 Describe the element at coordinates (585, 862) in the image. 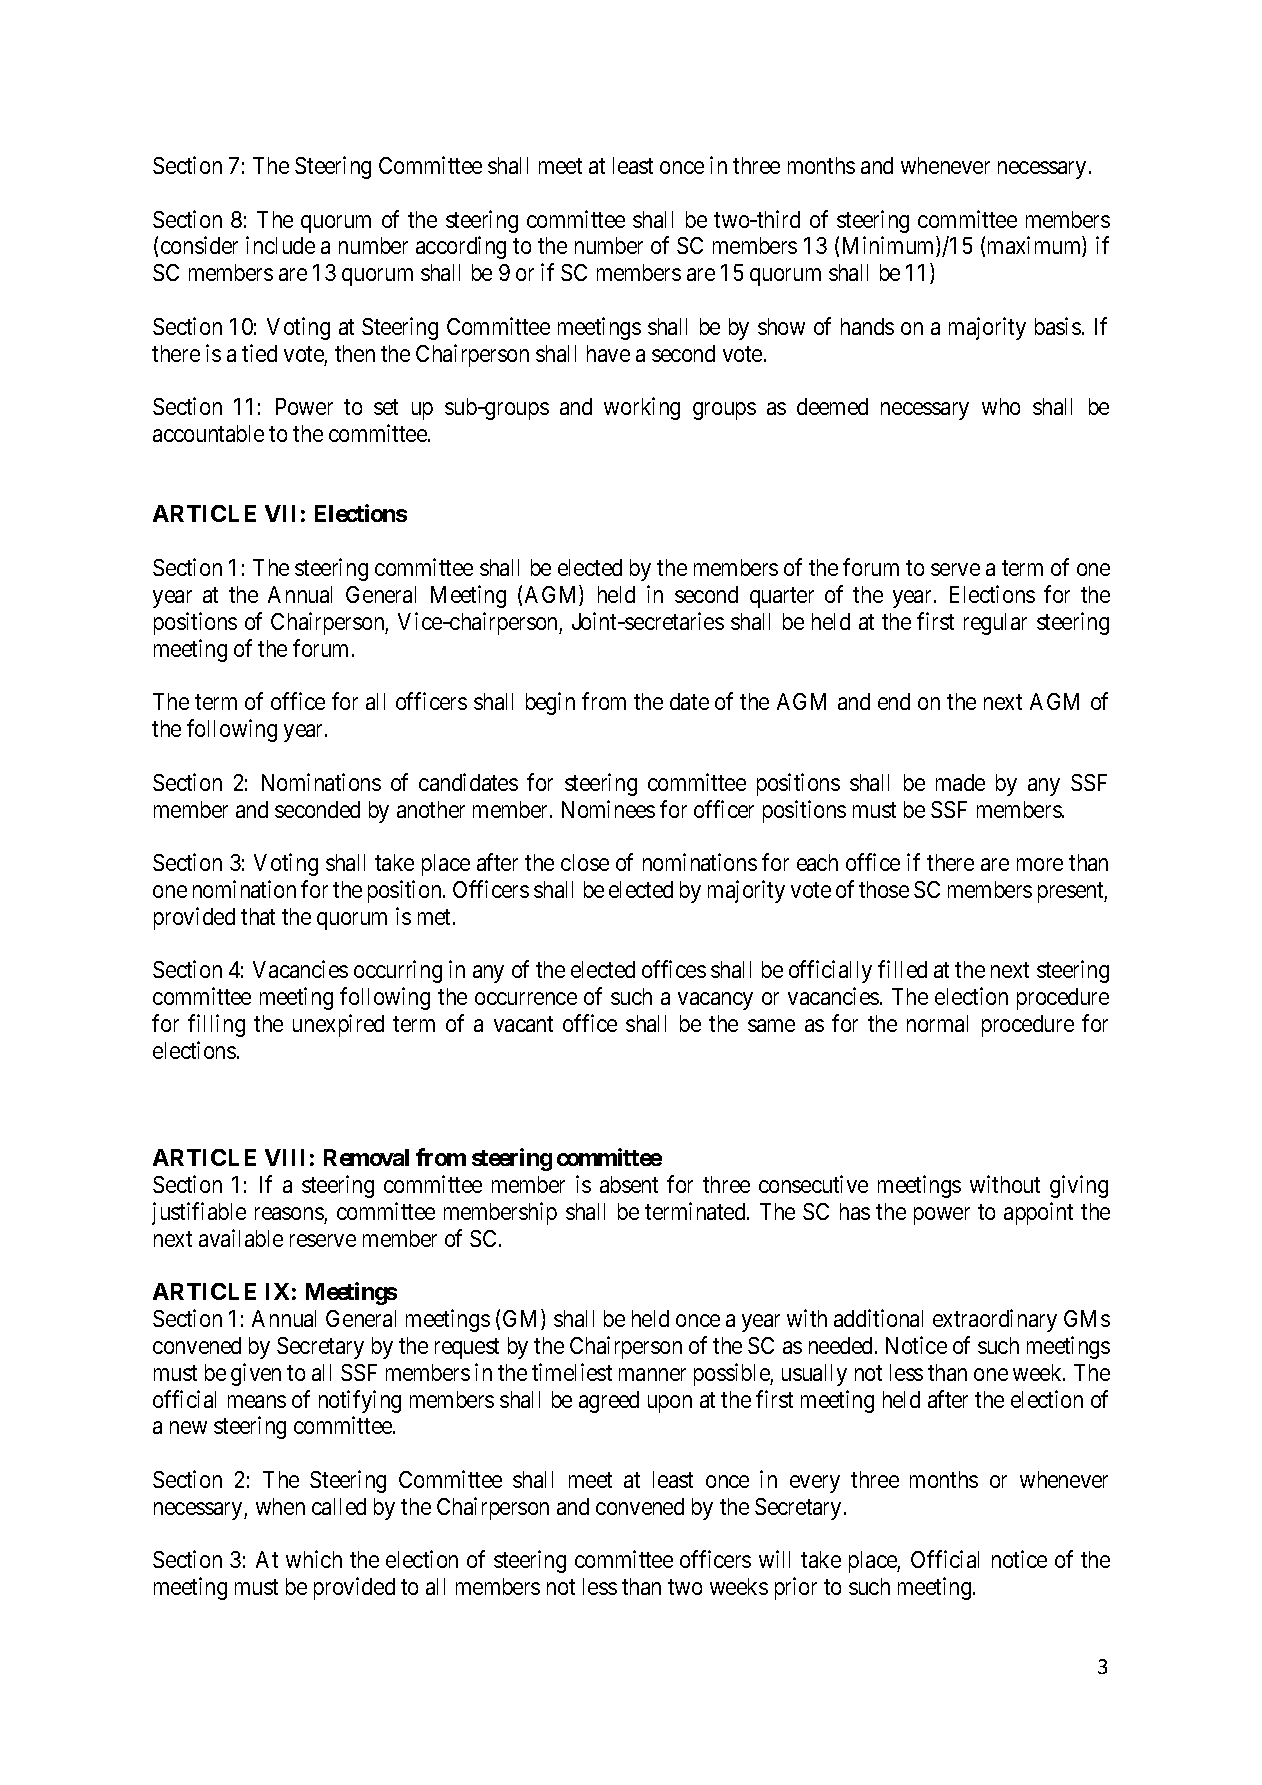

I see `close` at that location.
